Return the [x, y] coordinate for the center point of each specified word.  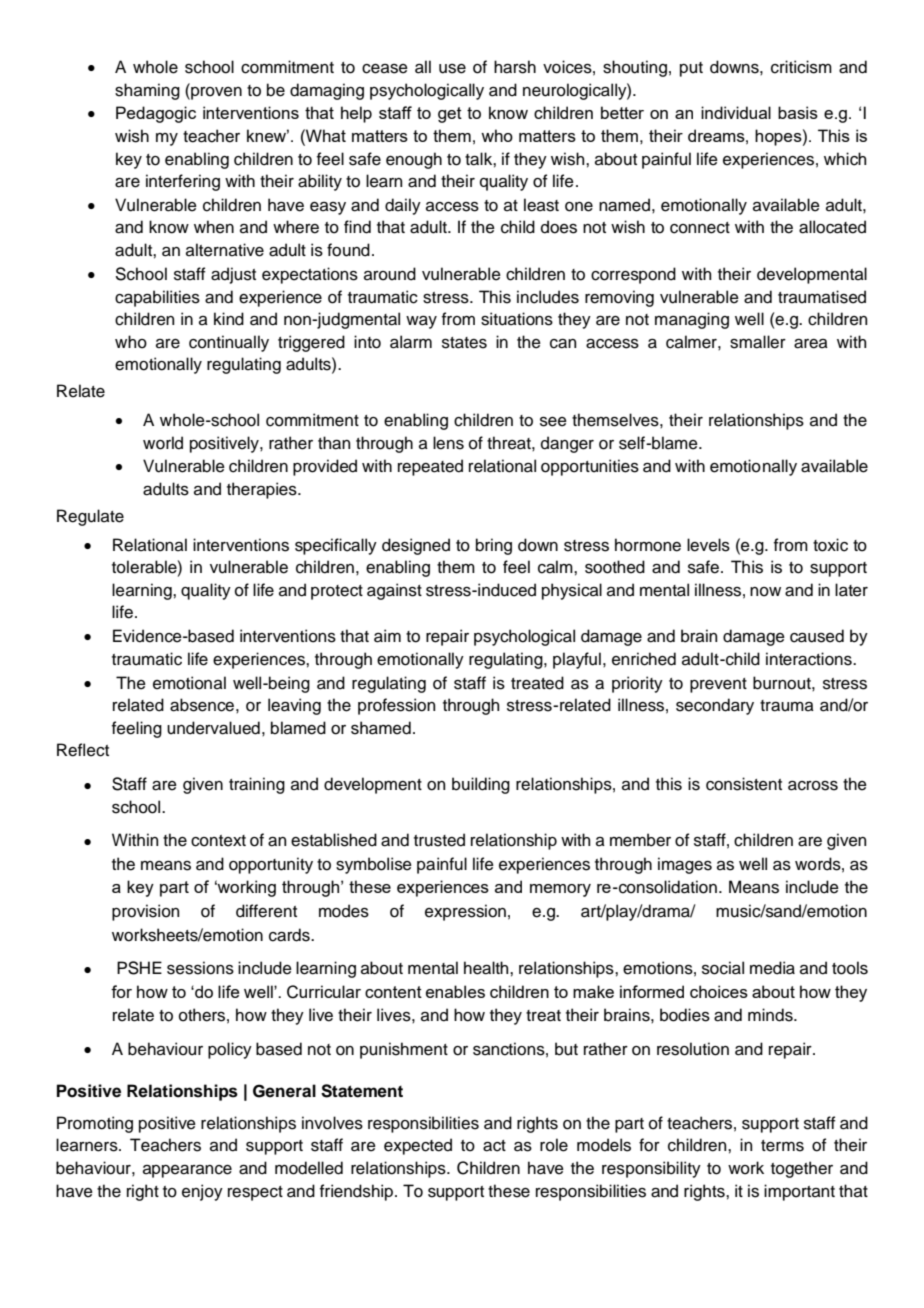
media [772, 968]
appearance [187, 1171]
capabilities [157, 298]
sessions [200, 968]
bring [494, 546]
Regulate [90, 517]
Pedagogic [156, 114]
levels [708, 545]
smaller [758, 342]
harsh [515, 67]
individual [736, 112]
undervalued [213, 728]
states [464, 343]
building [481, 785]
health [487, 968]
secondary [715, 706]
